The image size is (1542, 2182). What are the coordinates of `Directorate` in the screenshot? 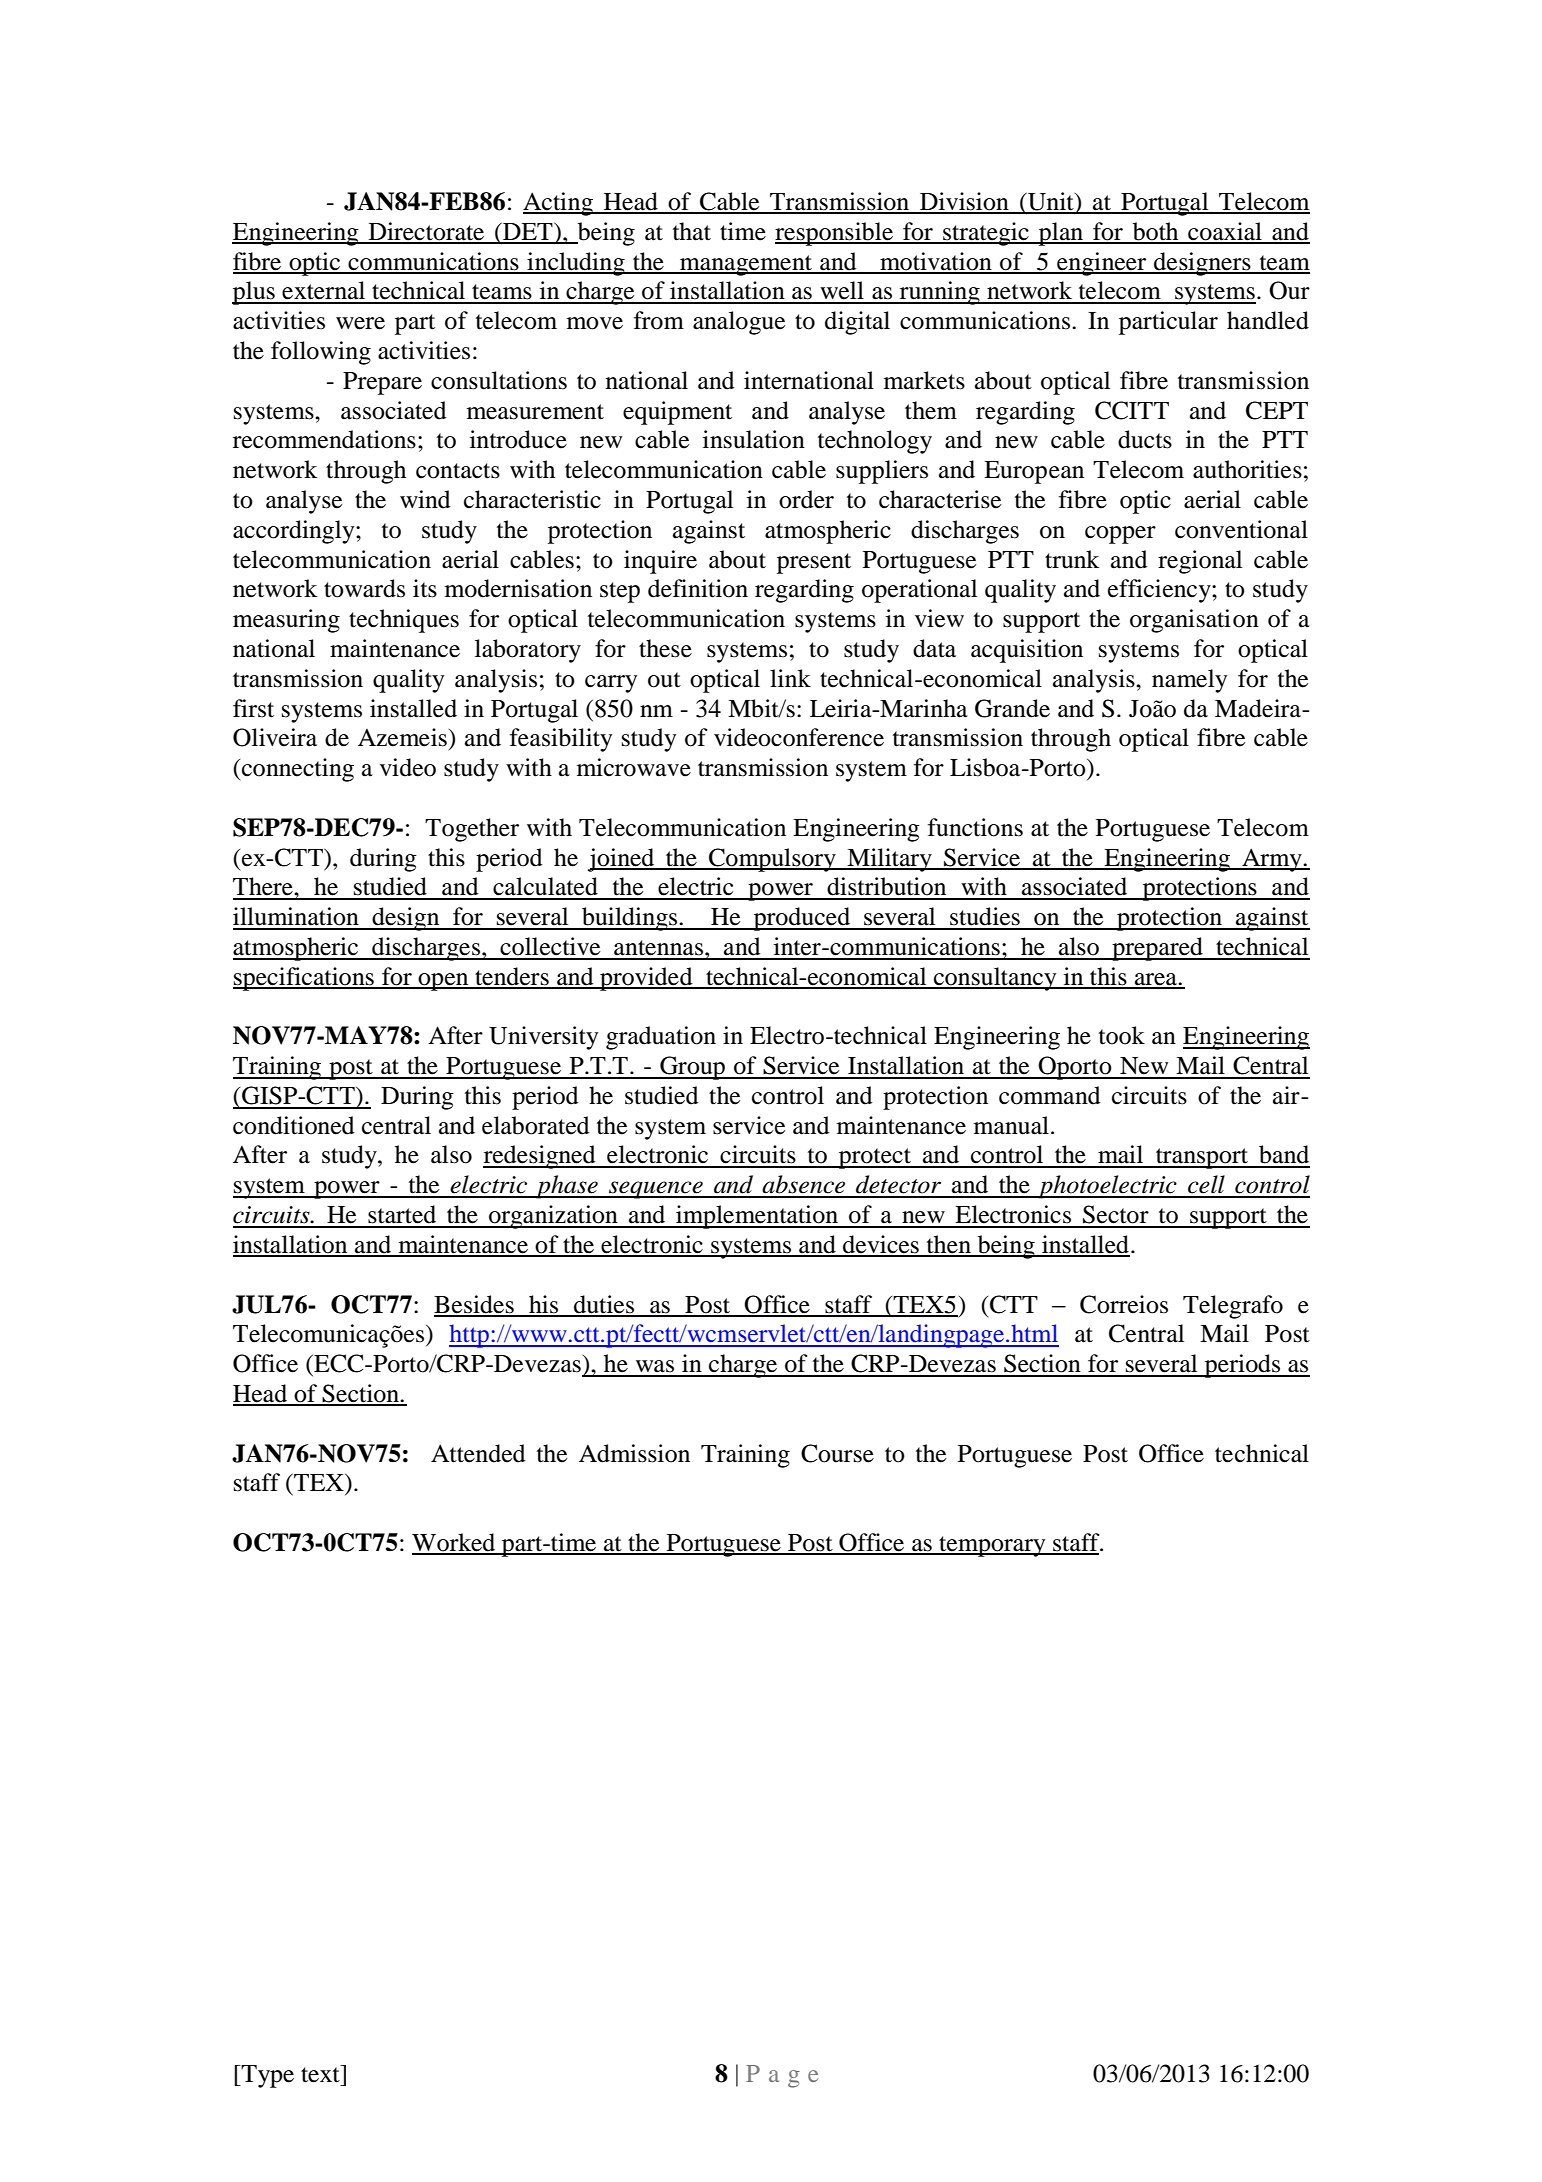 It's located at (426, 232).
